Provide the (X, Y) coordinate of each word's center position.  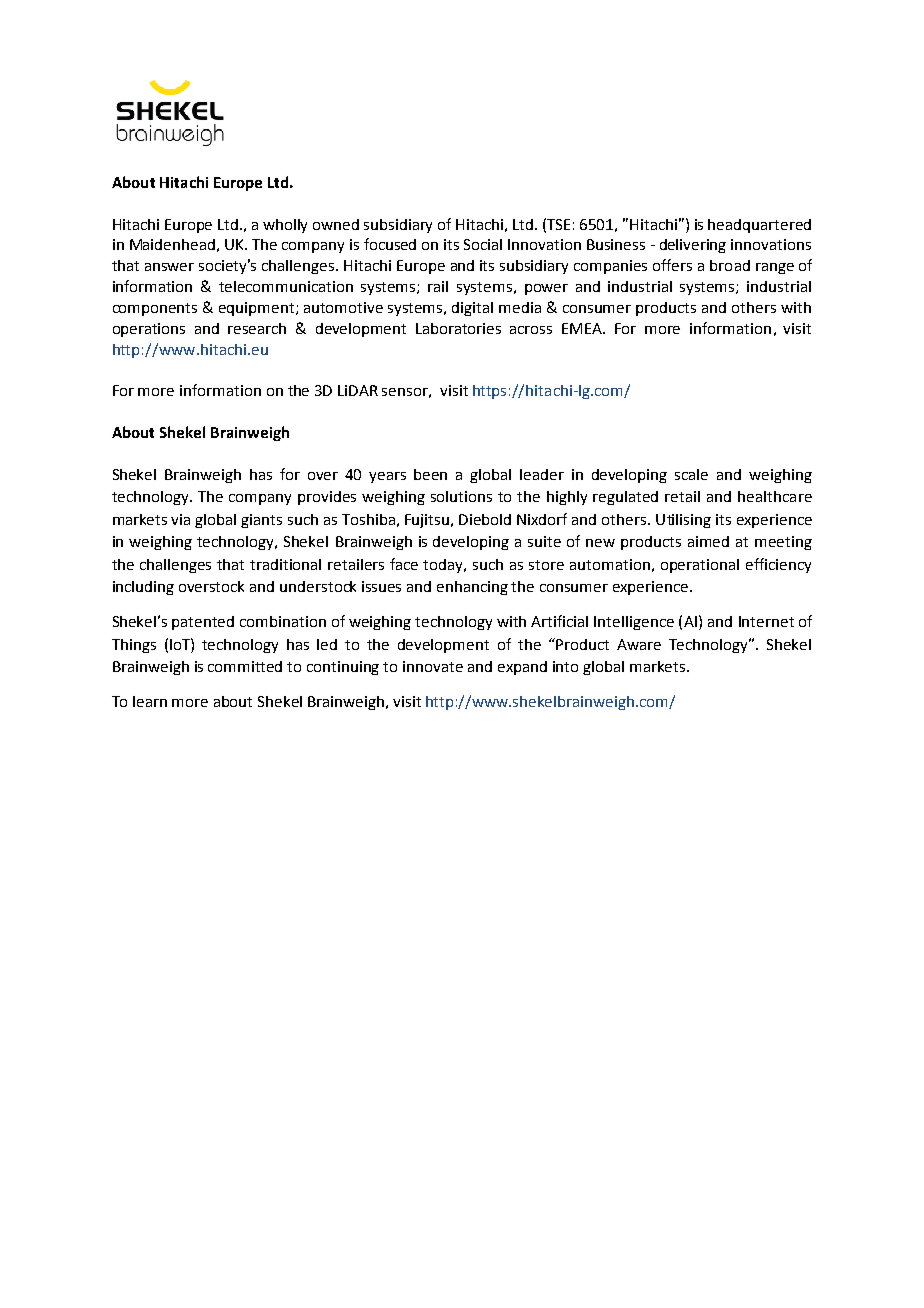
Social (483, 244)
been (430, 474)
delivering (693, 246)
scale (691, 474)
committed (245, 666)
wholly (285, 226)
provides (327, 498)
